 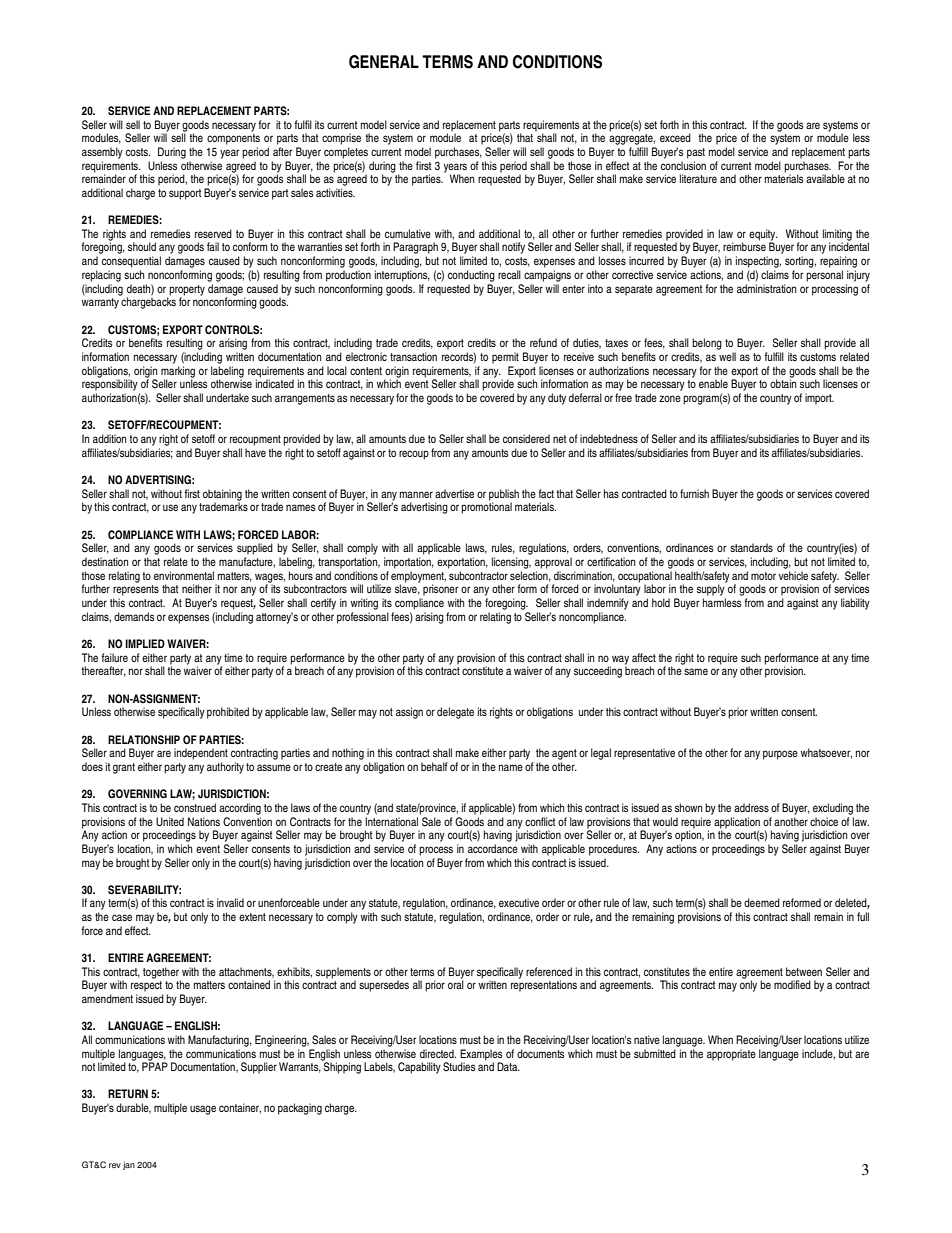 What do you see at coordinates (459, 1066) in the screenshot?
I see `Studies` at bounding box center [459, 1066].
